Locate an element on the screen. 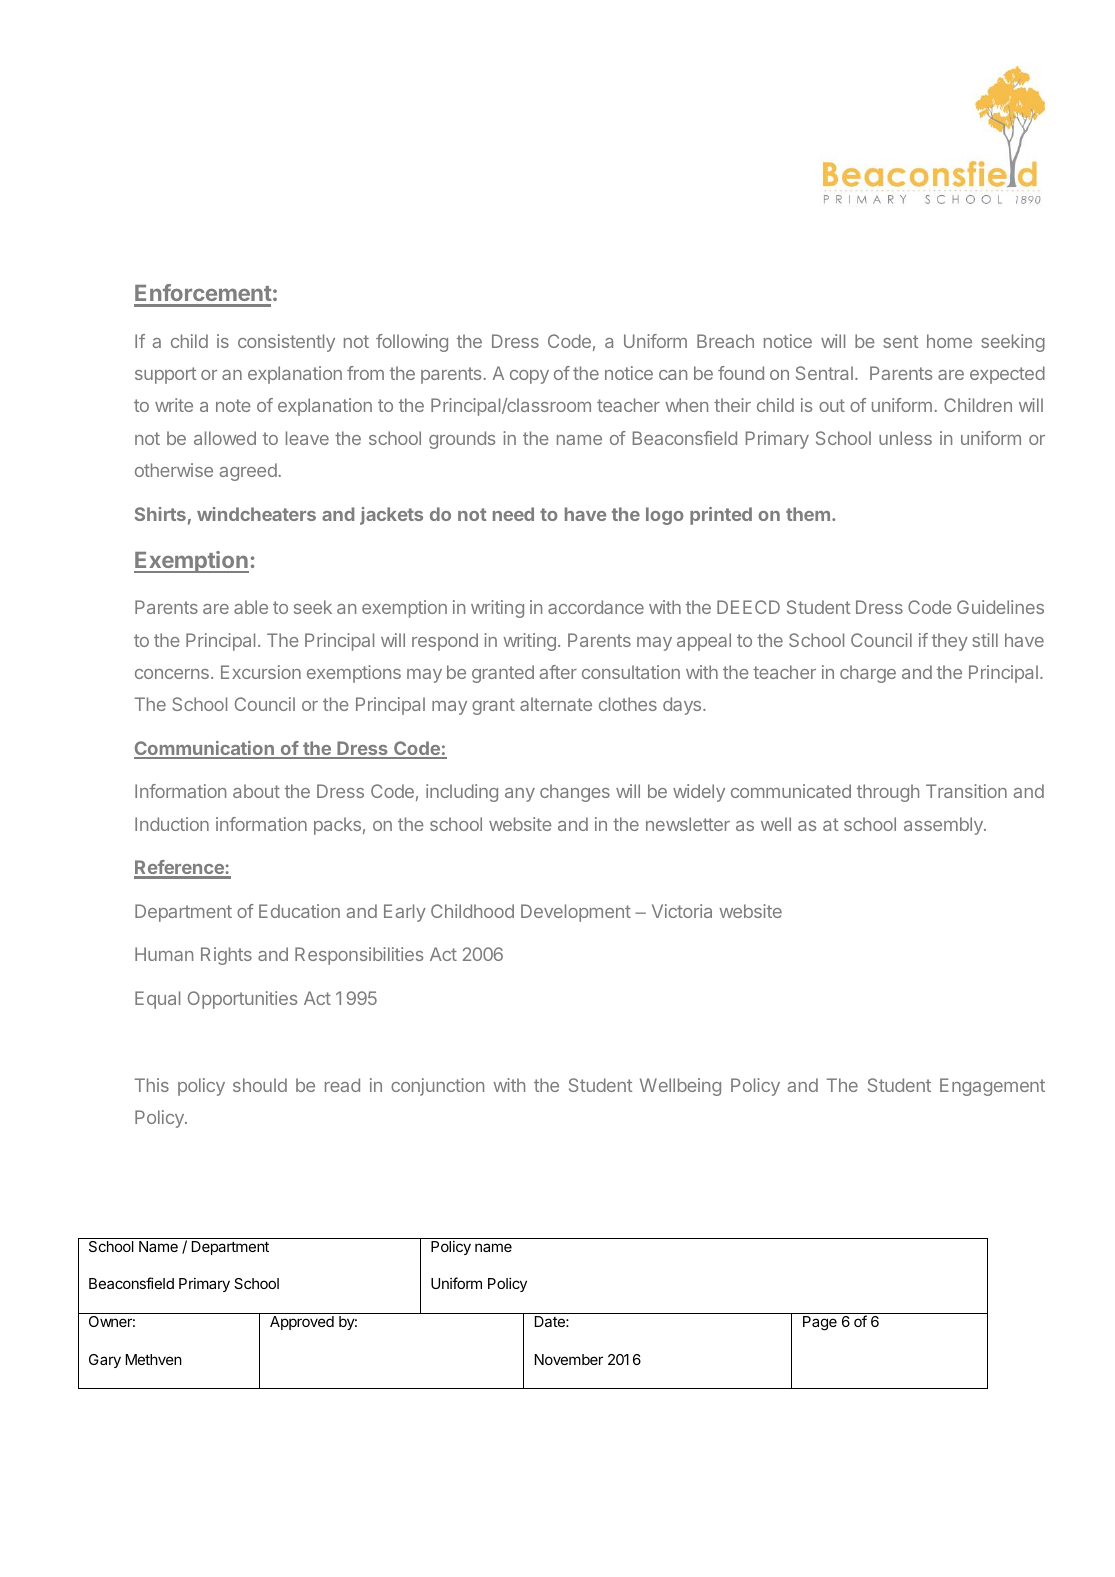  copy is located at coordinates (529, 377).
